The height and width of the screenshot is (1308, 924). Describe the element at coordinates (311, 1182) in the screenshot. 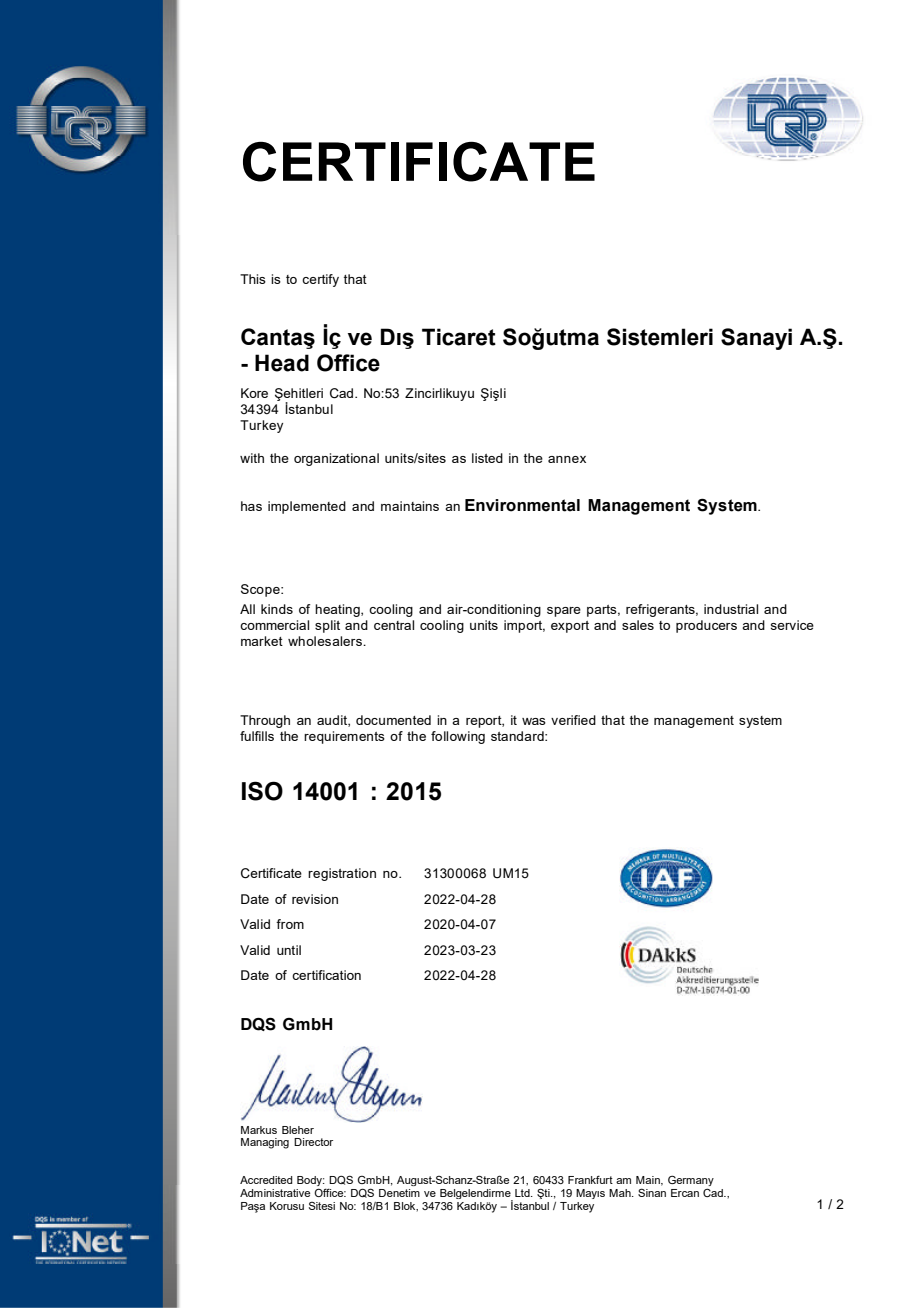

I see `Body` at that location.
